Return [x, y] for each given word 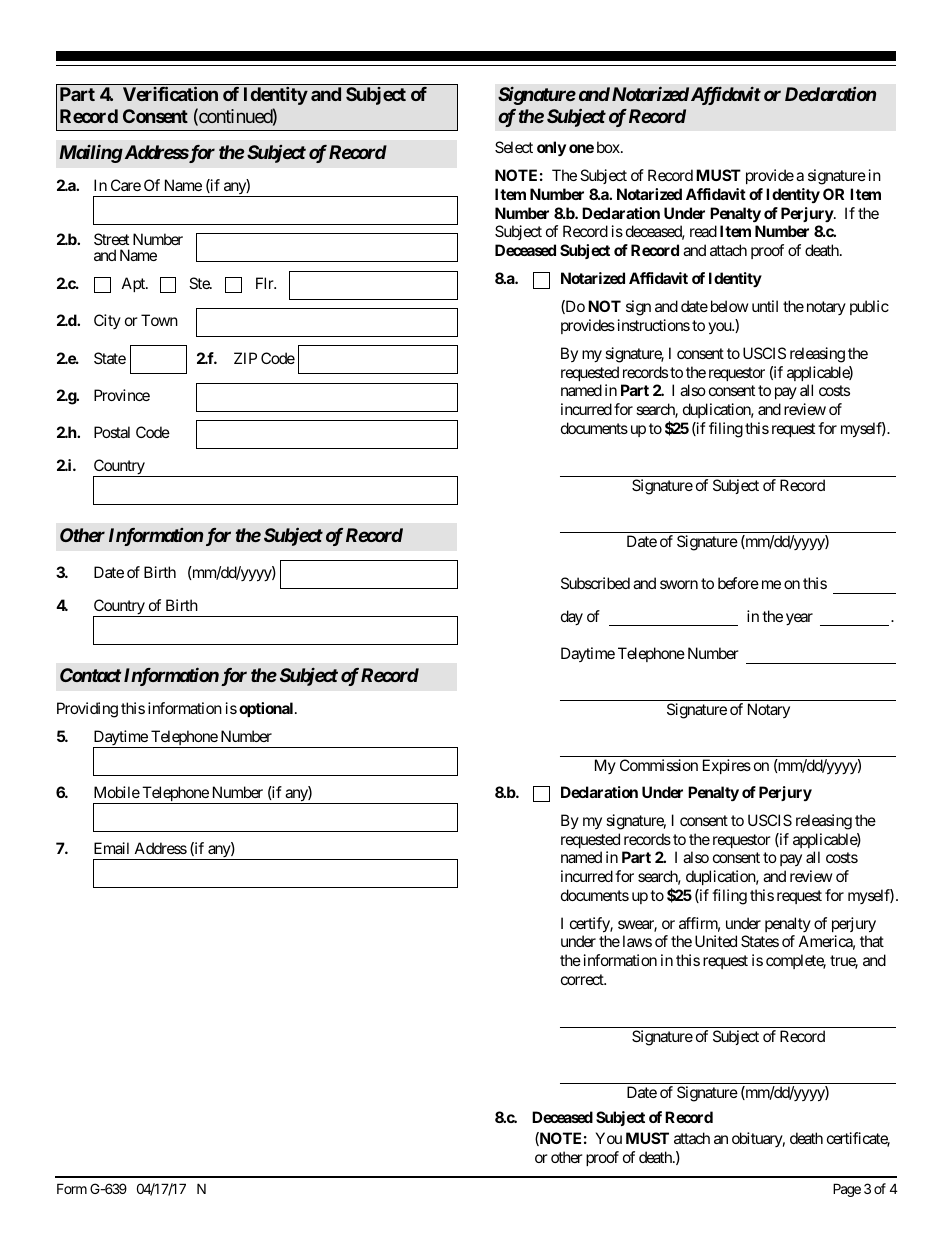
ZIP [245, 358]
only [551, 149]
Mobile [117, 792]
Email [111, 848]
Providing [87, 710]
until [765, 306]
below [729, 306]
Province [122, 395]
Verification [170, 93]
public [869, 307]
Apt [134, 284]
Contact [90, 675]
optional [267, 709]
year [799, 619]
